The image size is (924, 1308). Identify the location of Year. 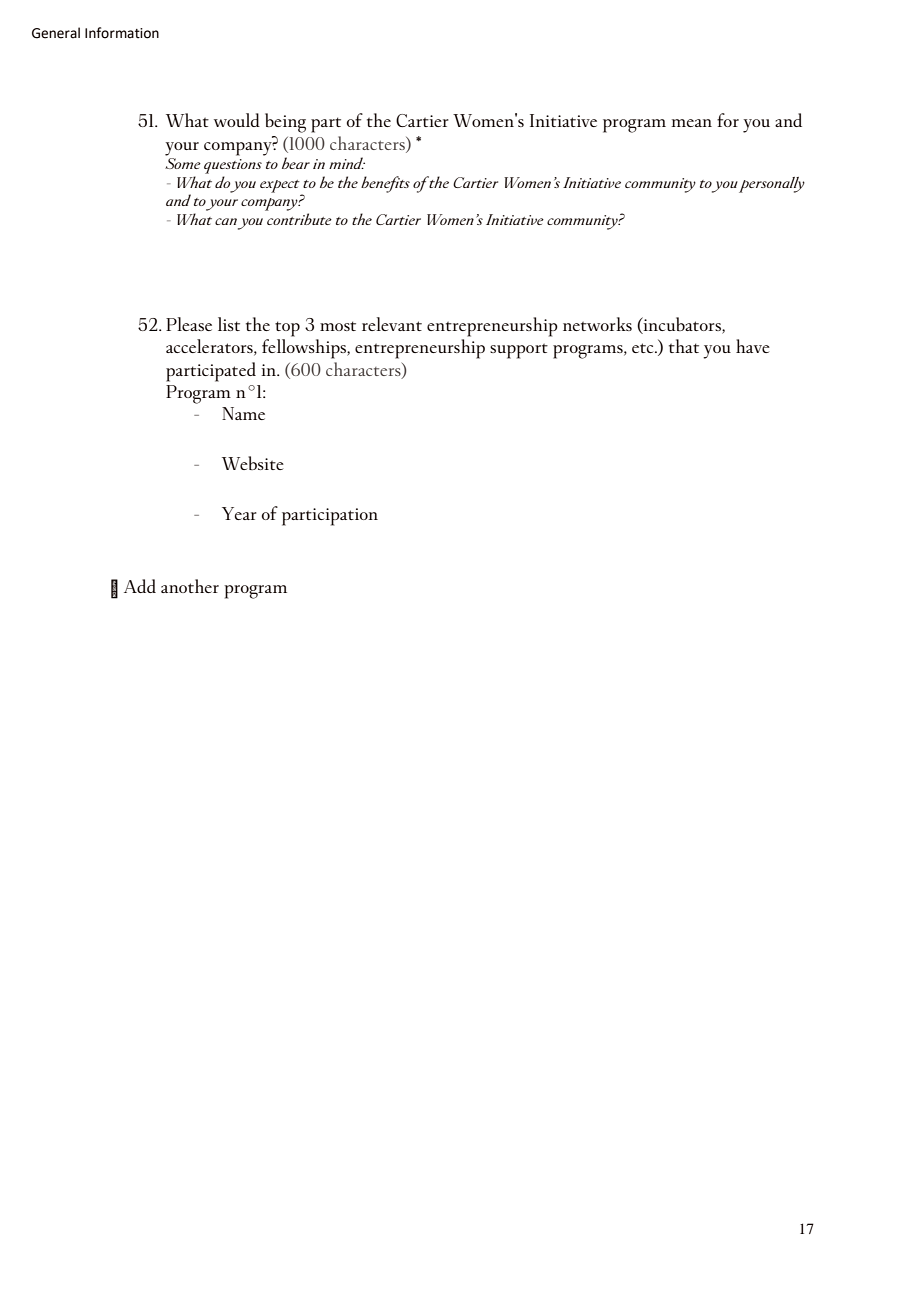
(239, 513).
